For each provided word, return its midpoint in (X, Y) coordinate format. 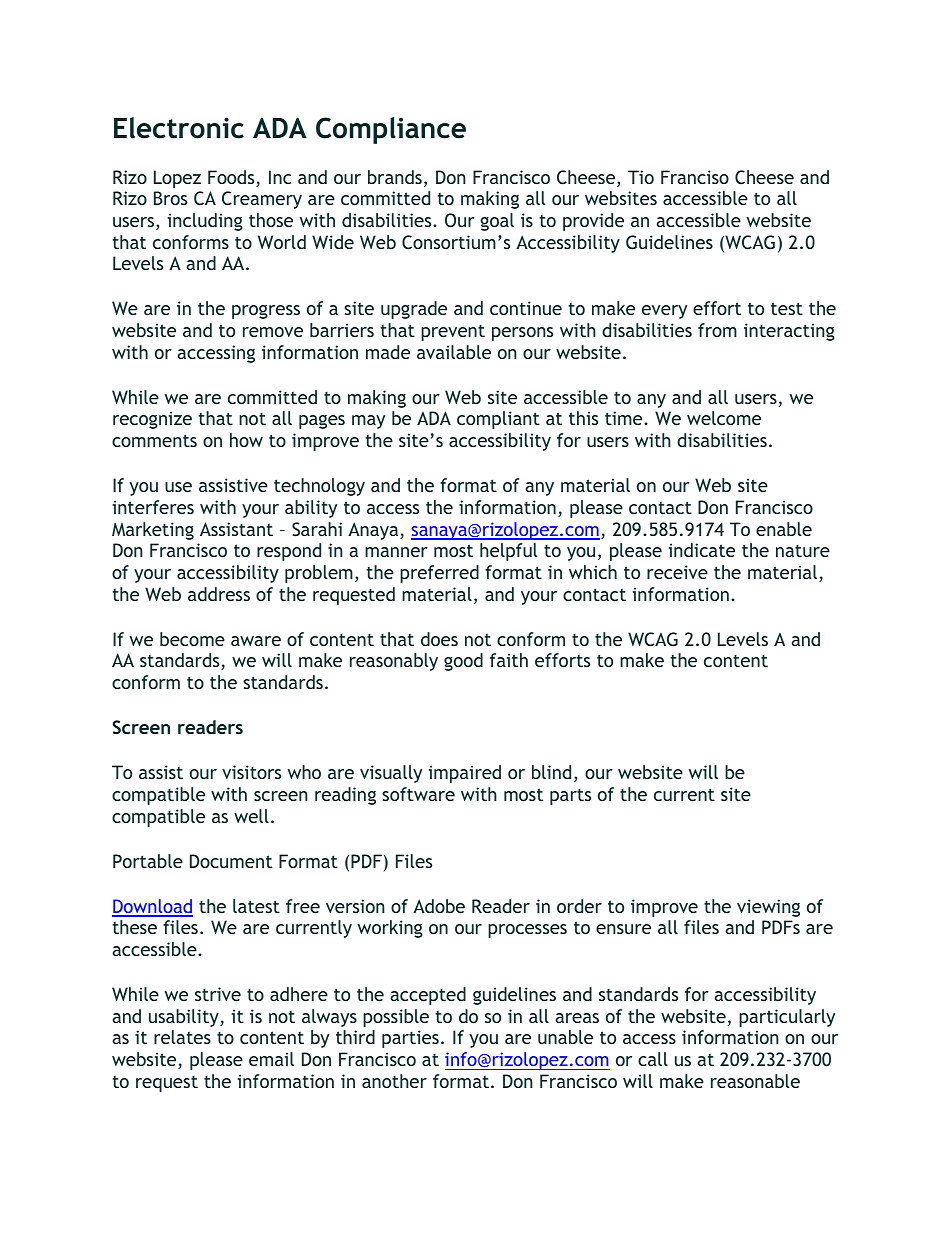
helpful (509, 552)
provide (593, 222)
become (192, 639)
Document (231, 861)
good (463, 662)
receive (677, 572)
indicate (702, 550)
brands (395, 177)
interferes (153, 507)
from (717, 330)
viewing (768, 908)
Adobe (439, 906)
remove (273, 332)
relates (182, 1037)
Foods (232, 178)
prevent (453, 333)
